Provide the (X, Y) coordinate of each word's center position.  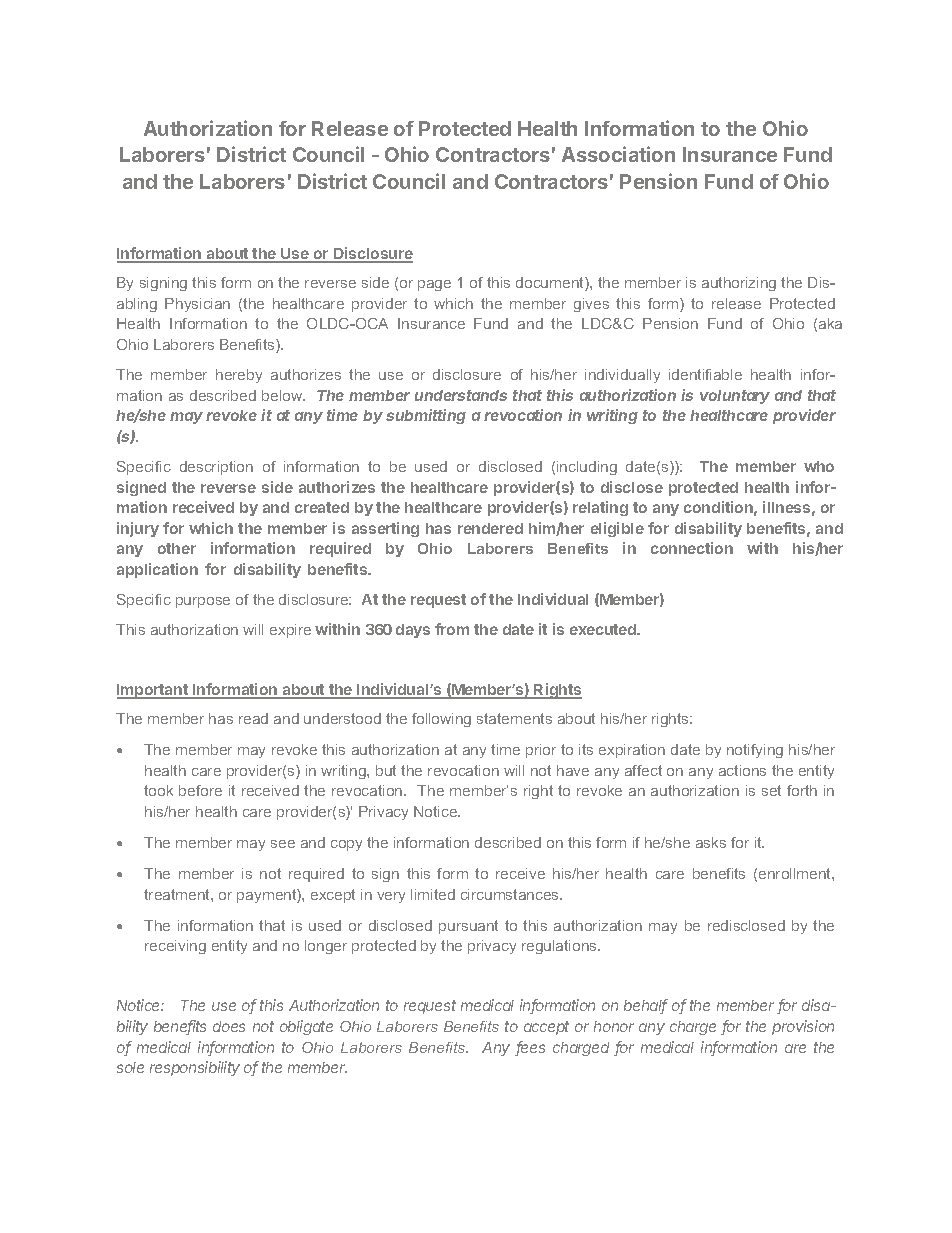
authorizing (739, 284)
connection (692, 548)
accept (546, 1028)
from (452, 629)
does (229, 1026)
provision (803, 1027)
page (434, 285)
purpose (203, 602)
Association (618, 154)
